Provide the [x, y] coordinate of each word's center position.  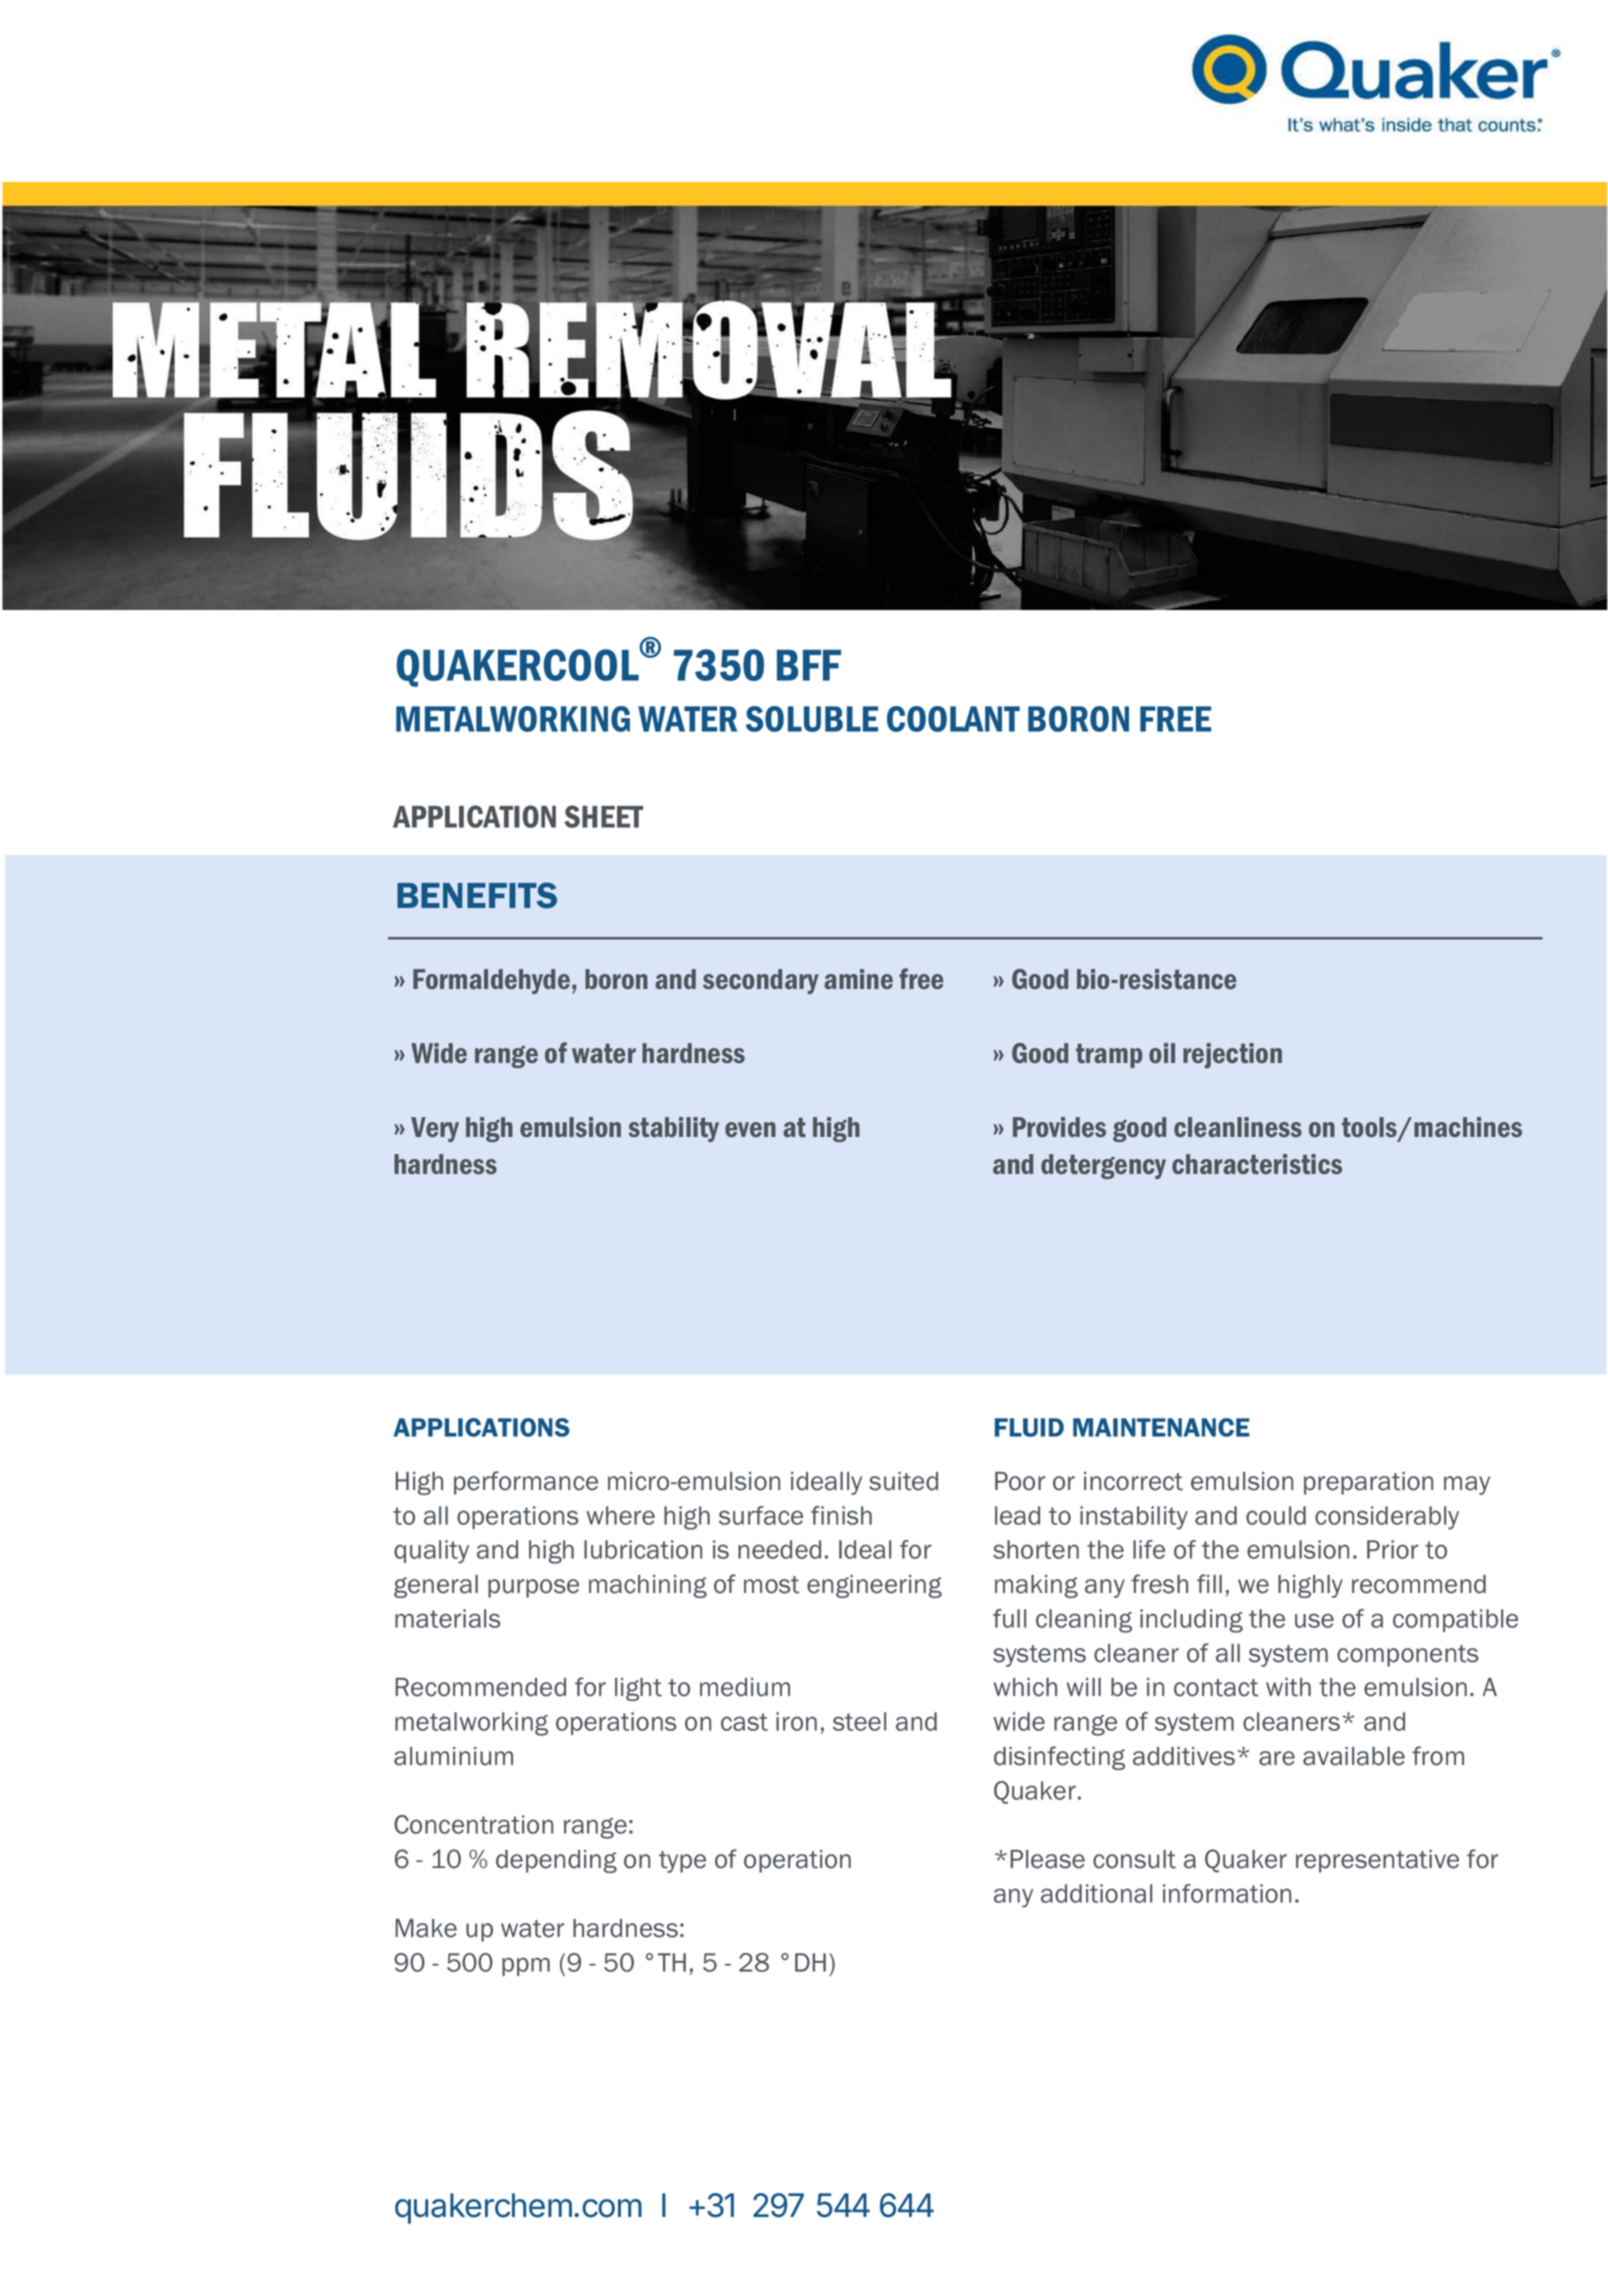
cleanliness [1238, 1127]
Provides [1059, 1127]
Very [435, 1129]
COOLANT [953, 719]
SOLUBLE [812, 719]
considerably [1387, 1518]
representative [1377, 1861]
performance [526, 1483]
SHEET [603, 816]
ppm [526, 1966]
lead [1017, 1515]
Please [1048, 1859]
